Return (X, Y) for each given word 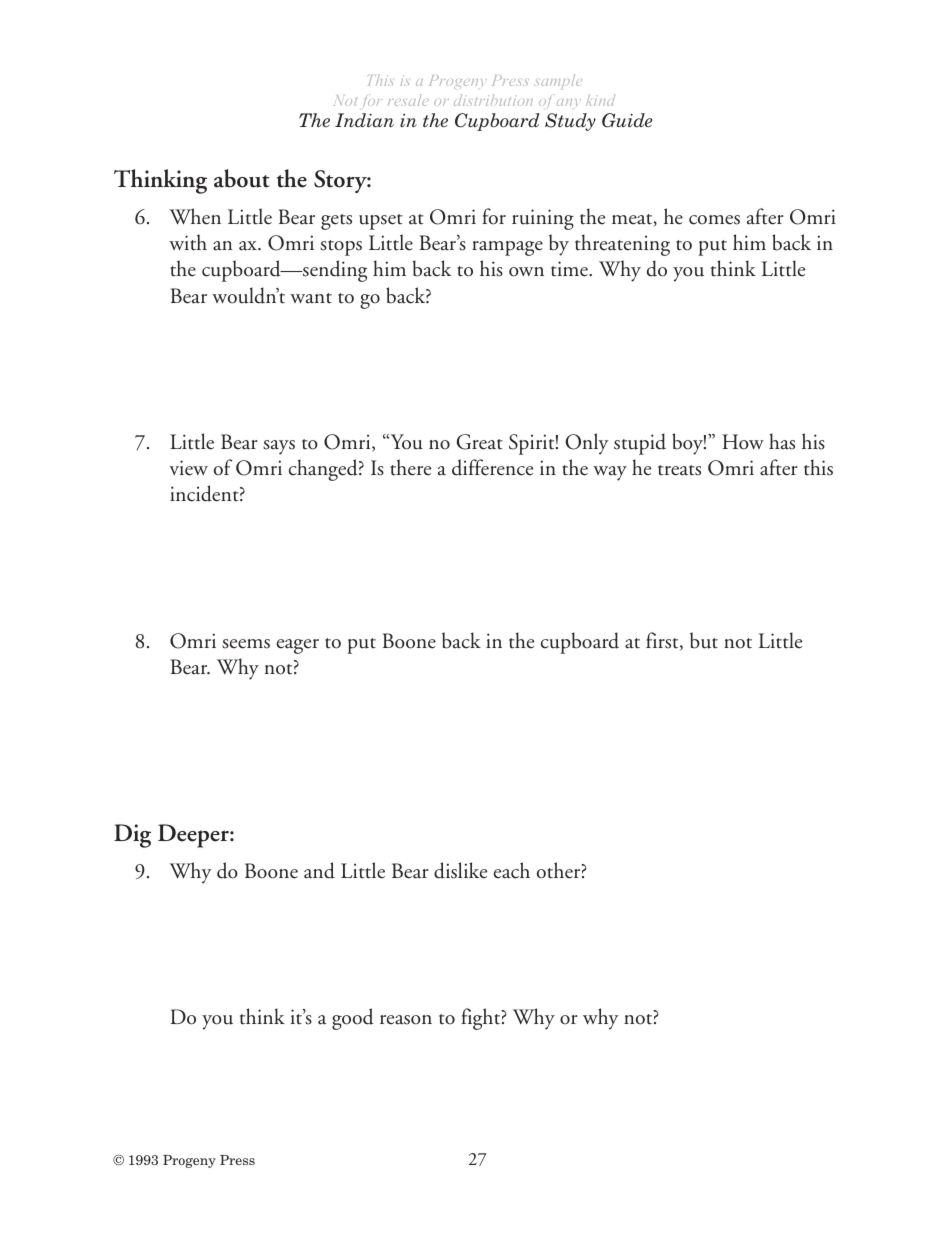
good (353, 1019)
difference (492, 467)
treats (679, 470)
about (242, 178)
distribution (493, 100)
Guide (627, 120)
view (188, 468)
